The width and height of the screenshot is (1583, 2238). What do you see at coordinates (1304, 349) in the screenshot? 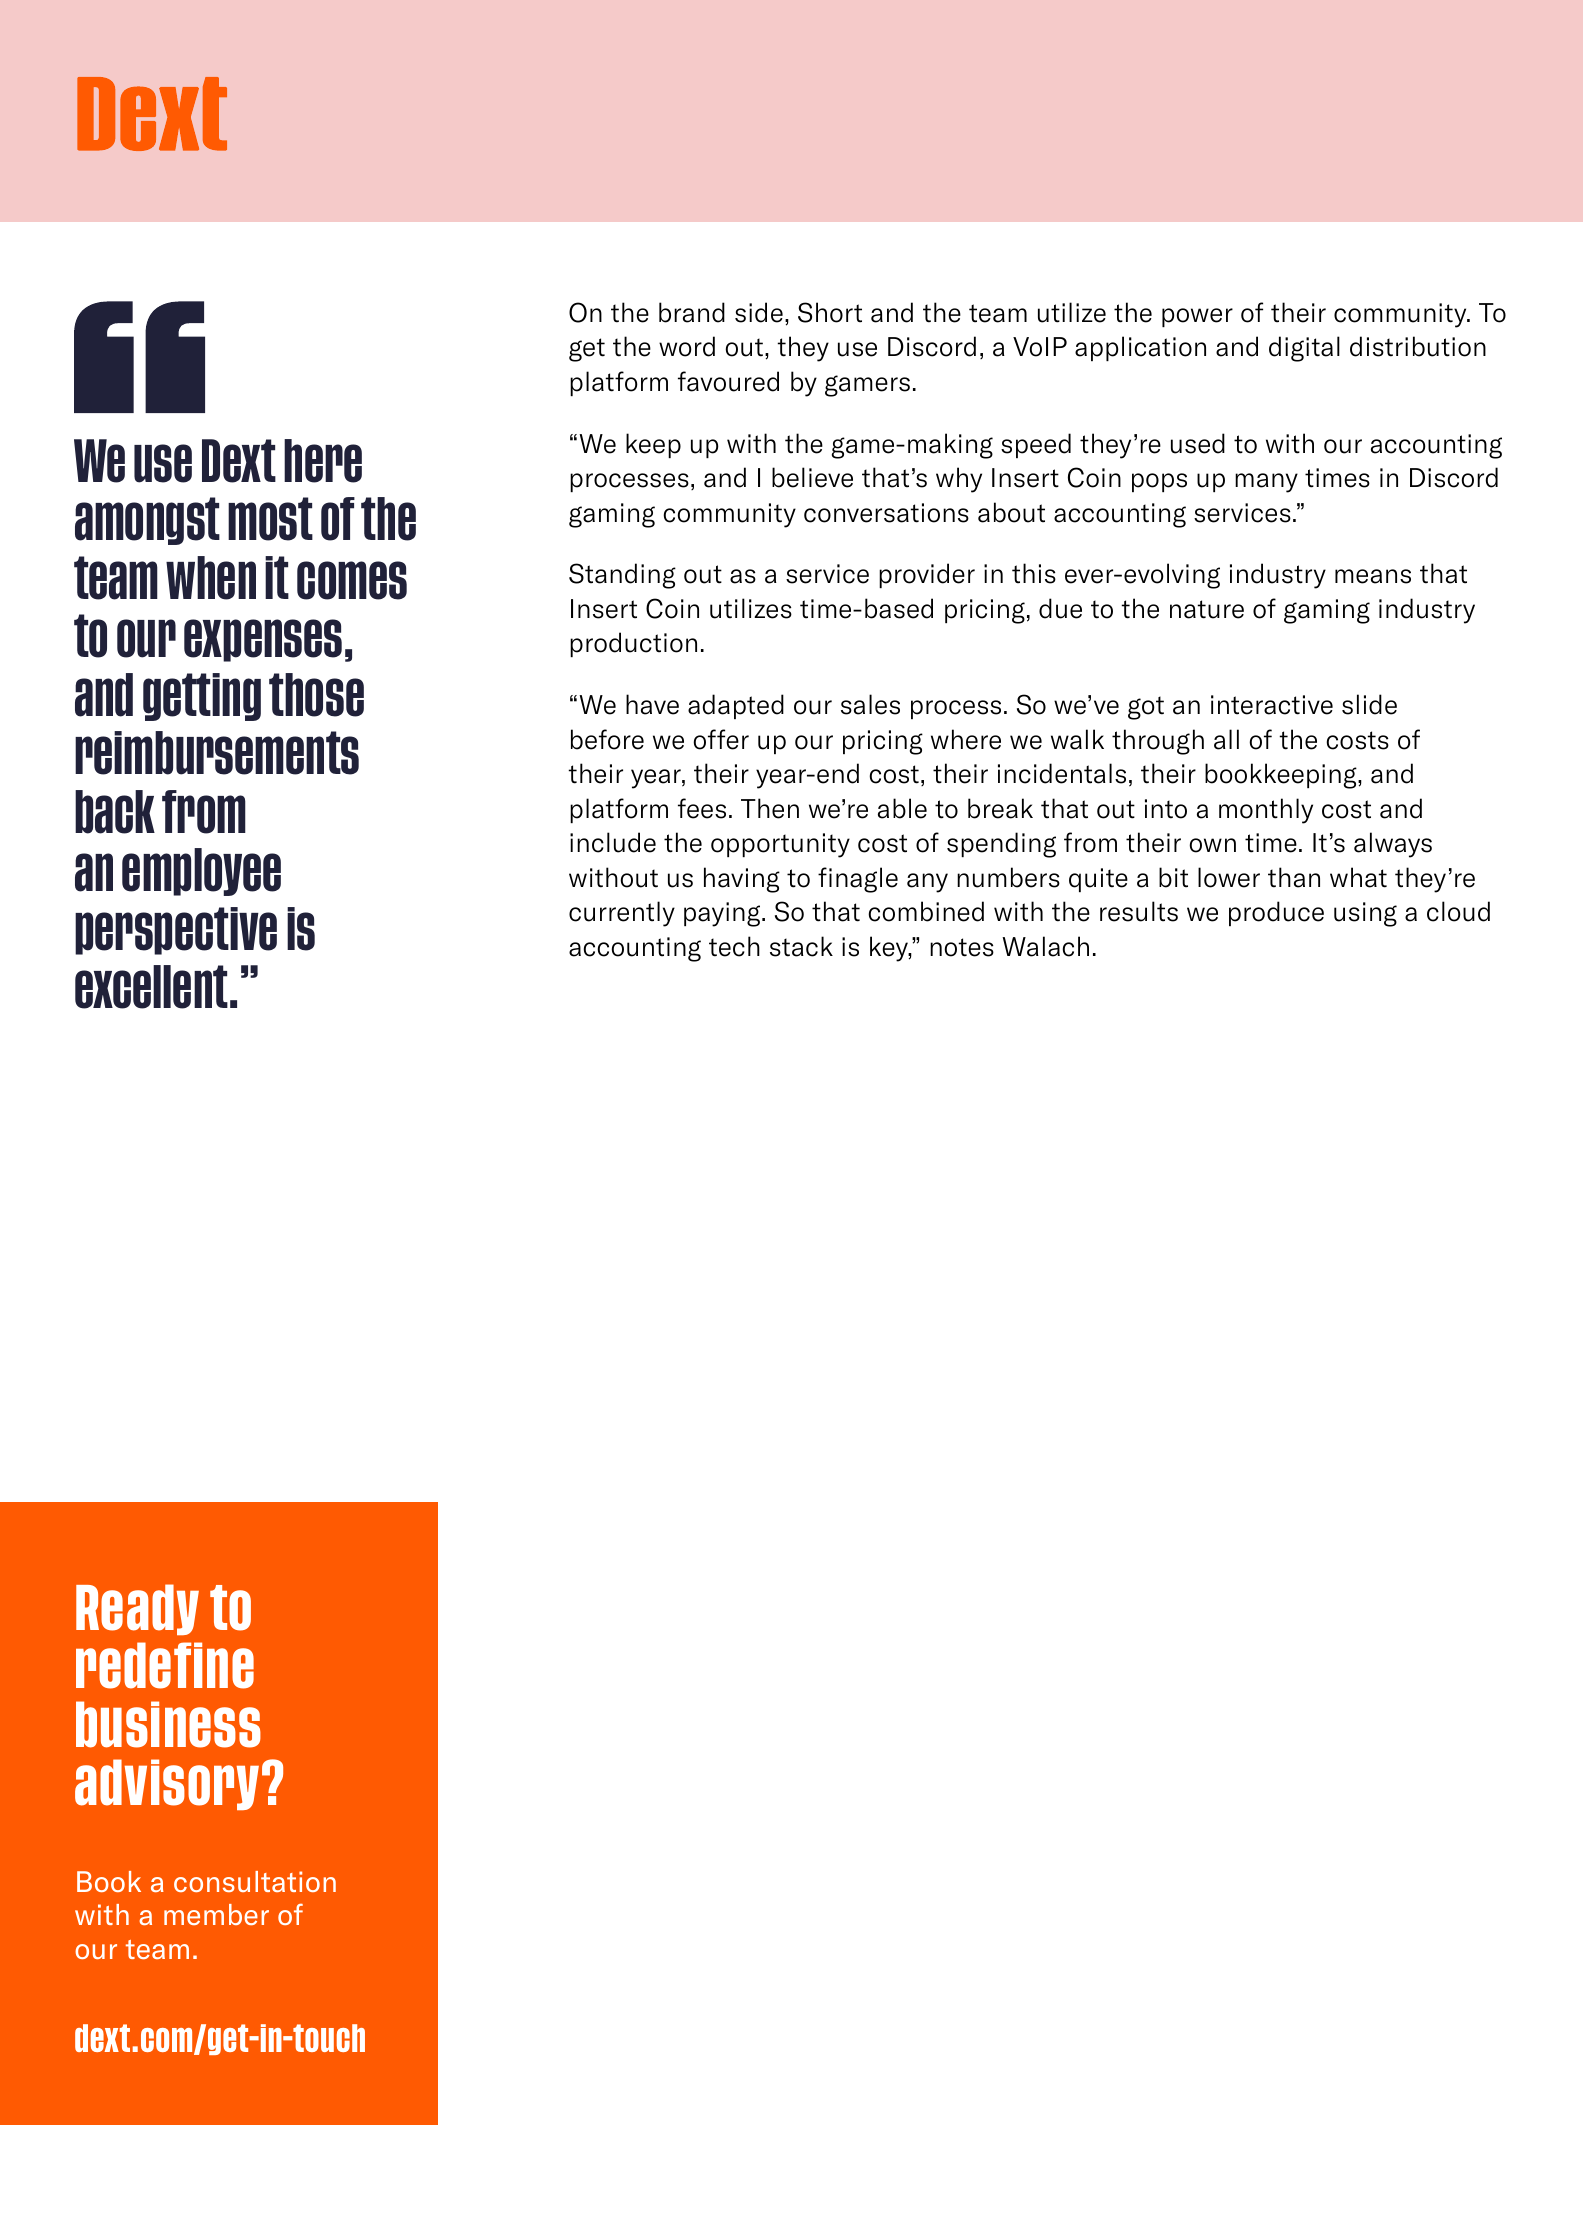
I see `digital` at bounding box center [1304, 349].
